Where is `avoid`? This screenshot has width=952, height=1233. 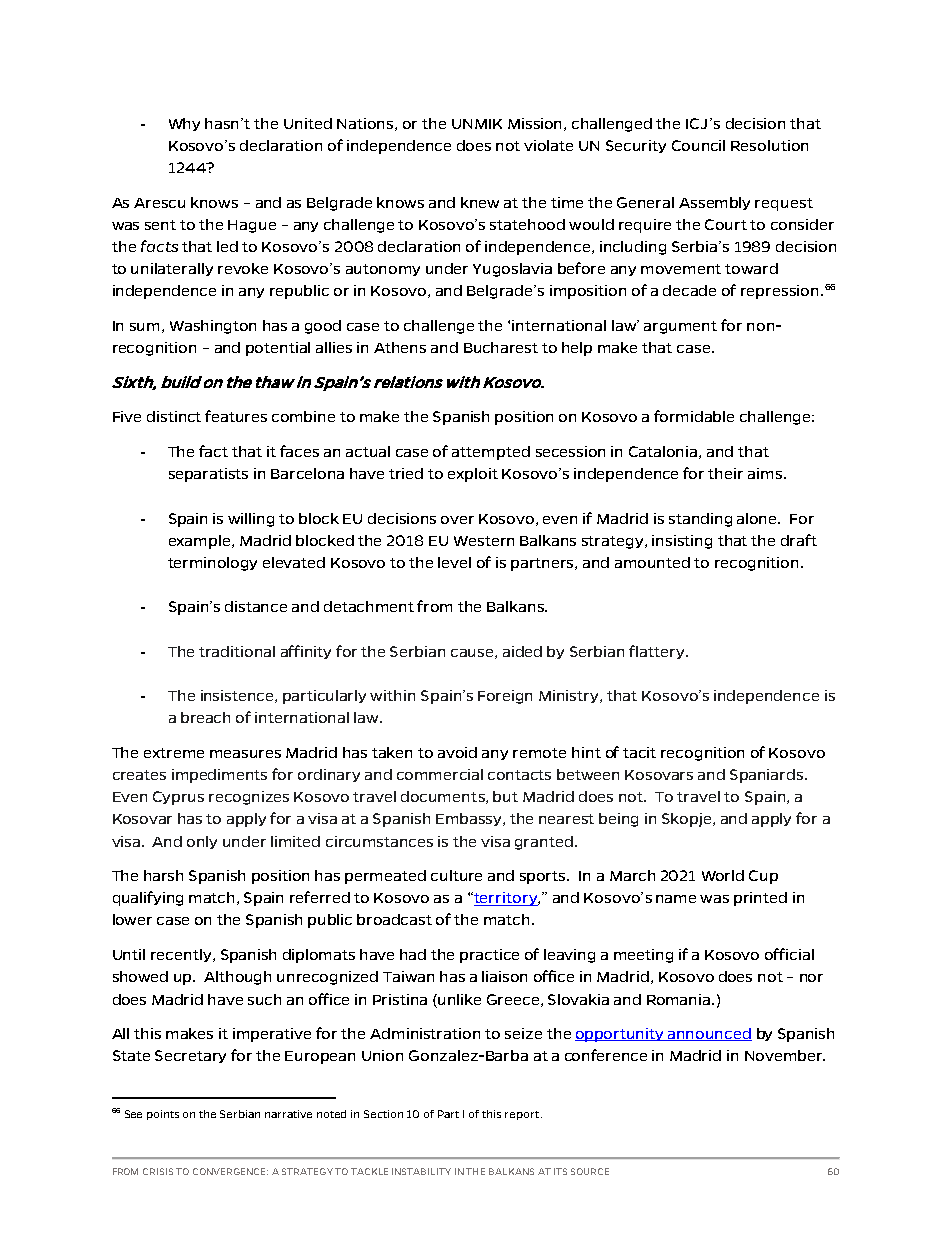
avoid is located at coordinates (457, 752).
